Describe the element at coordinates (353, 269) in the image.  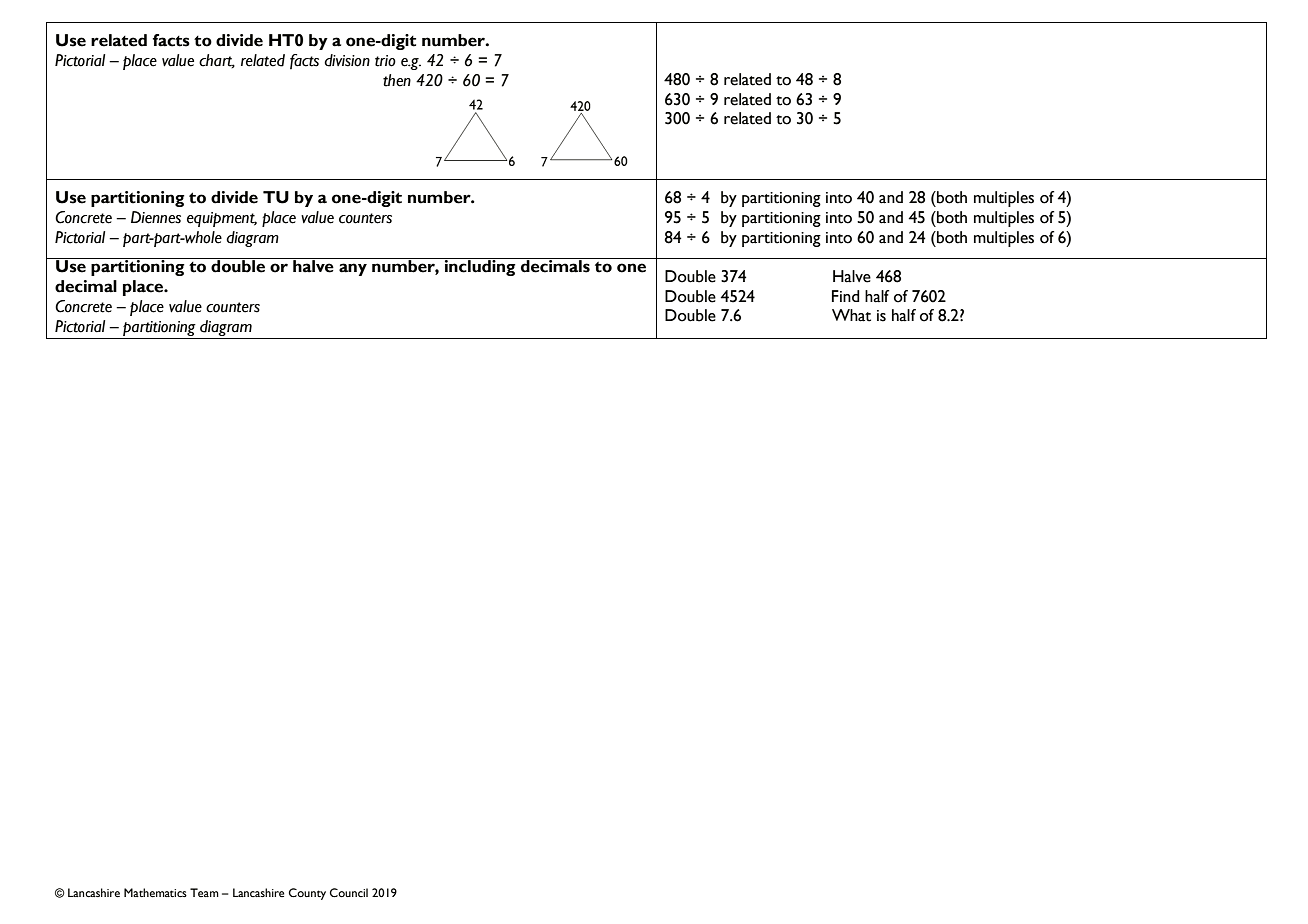
I see `any` at that location.
